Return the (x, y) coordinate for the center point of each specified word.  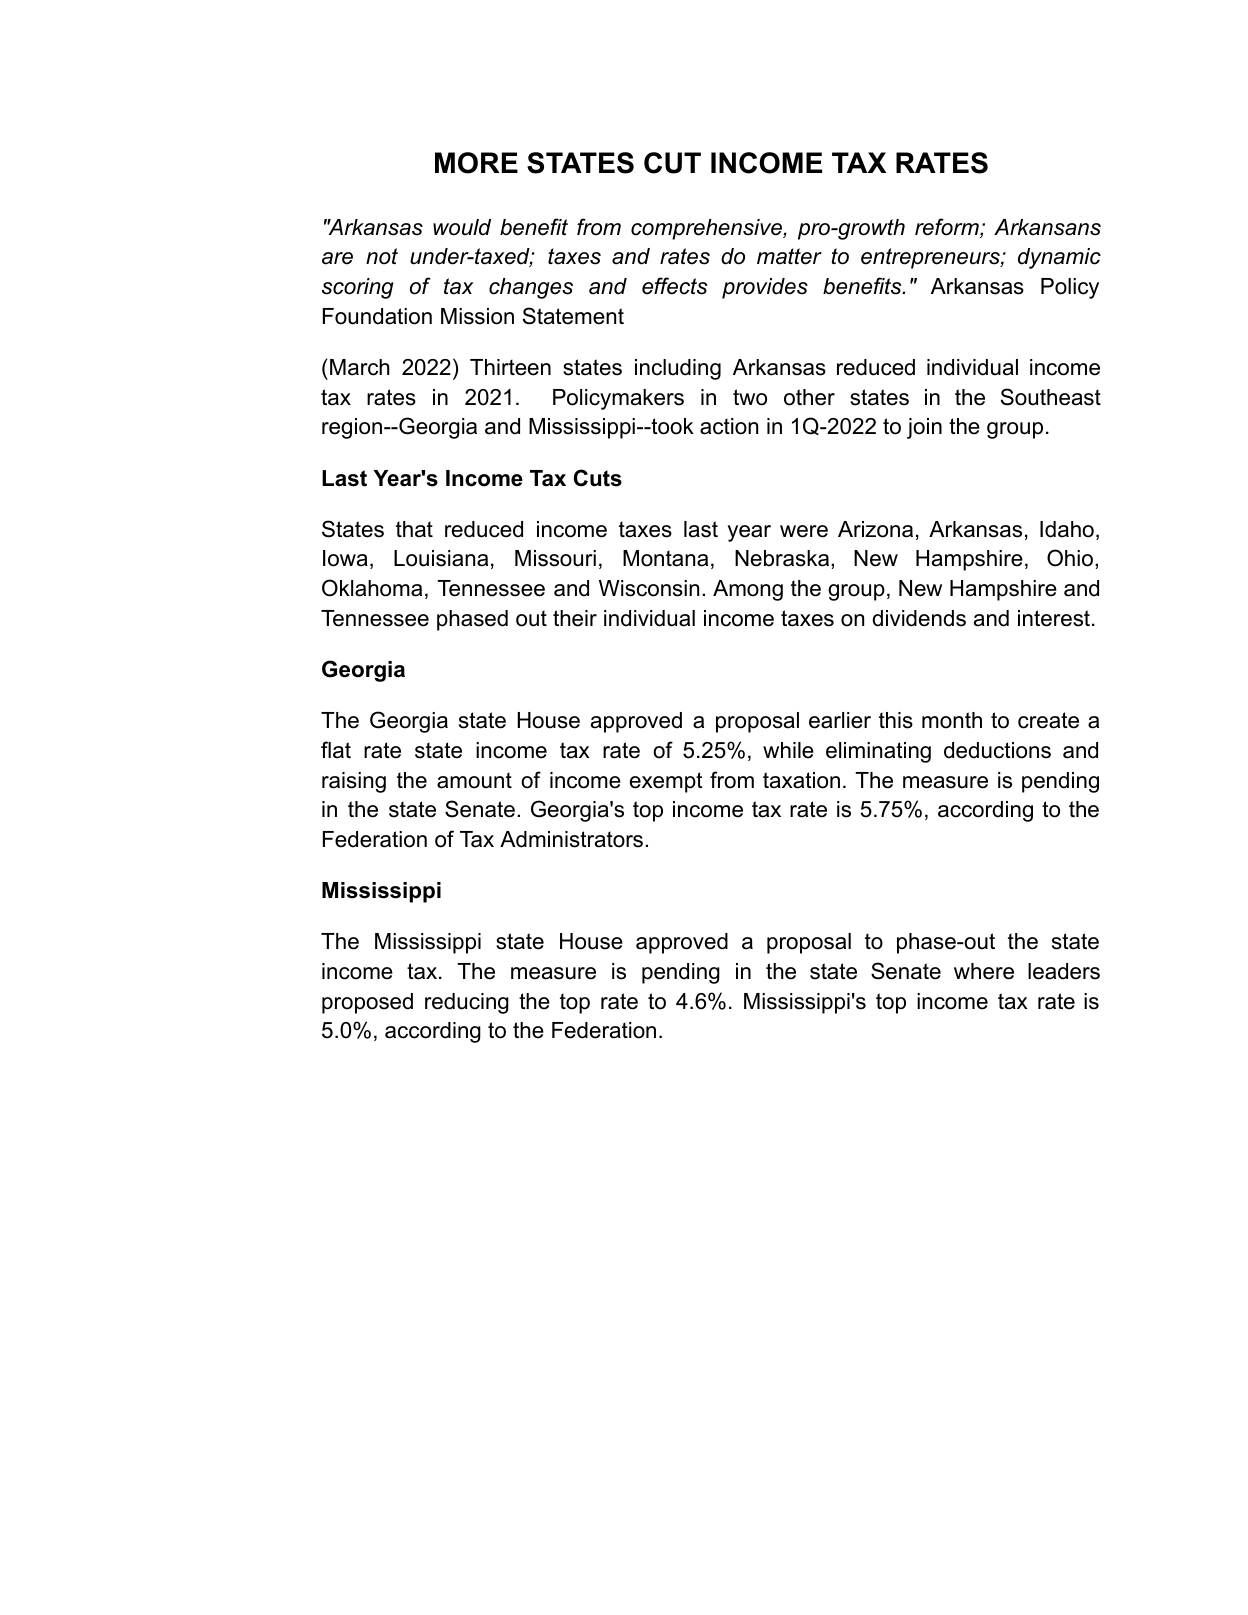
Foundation (377, 316)
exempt (666, 782)
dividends (919, 618)
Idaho (1067, 529)
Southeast (1051, 397)
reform (948, 228)
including (678, 369)
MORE (476, 163)
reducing (467, 1003)
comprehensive (707, 229)
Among (748, 590)
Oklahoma (372, 588)
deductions (997, 750)
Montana (665, 558)
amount (474, 780)
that (414, 529)
